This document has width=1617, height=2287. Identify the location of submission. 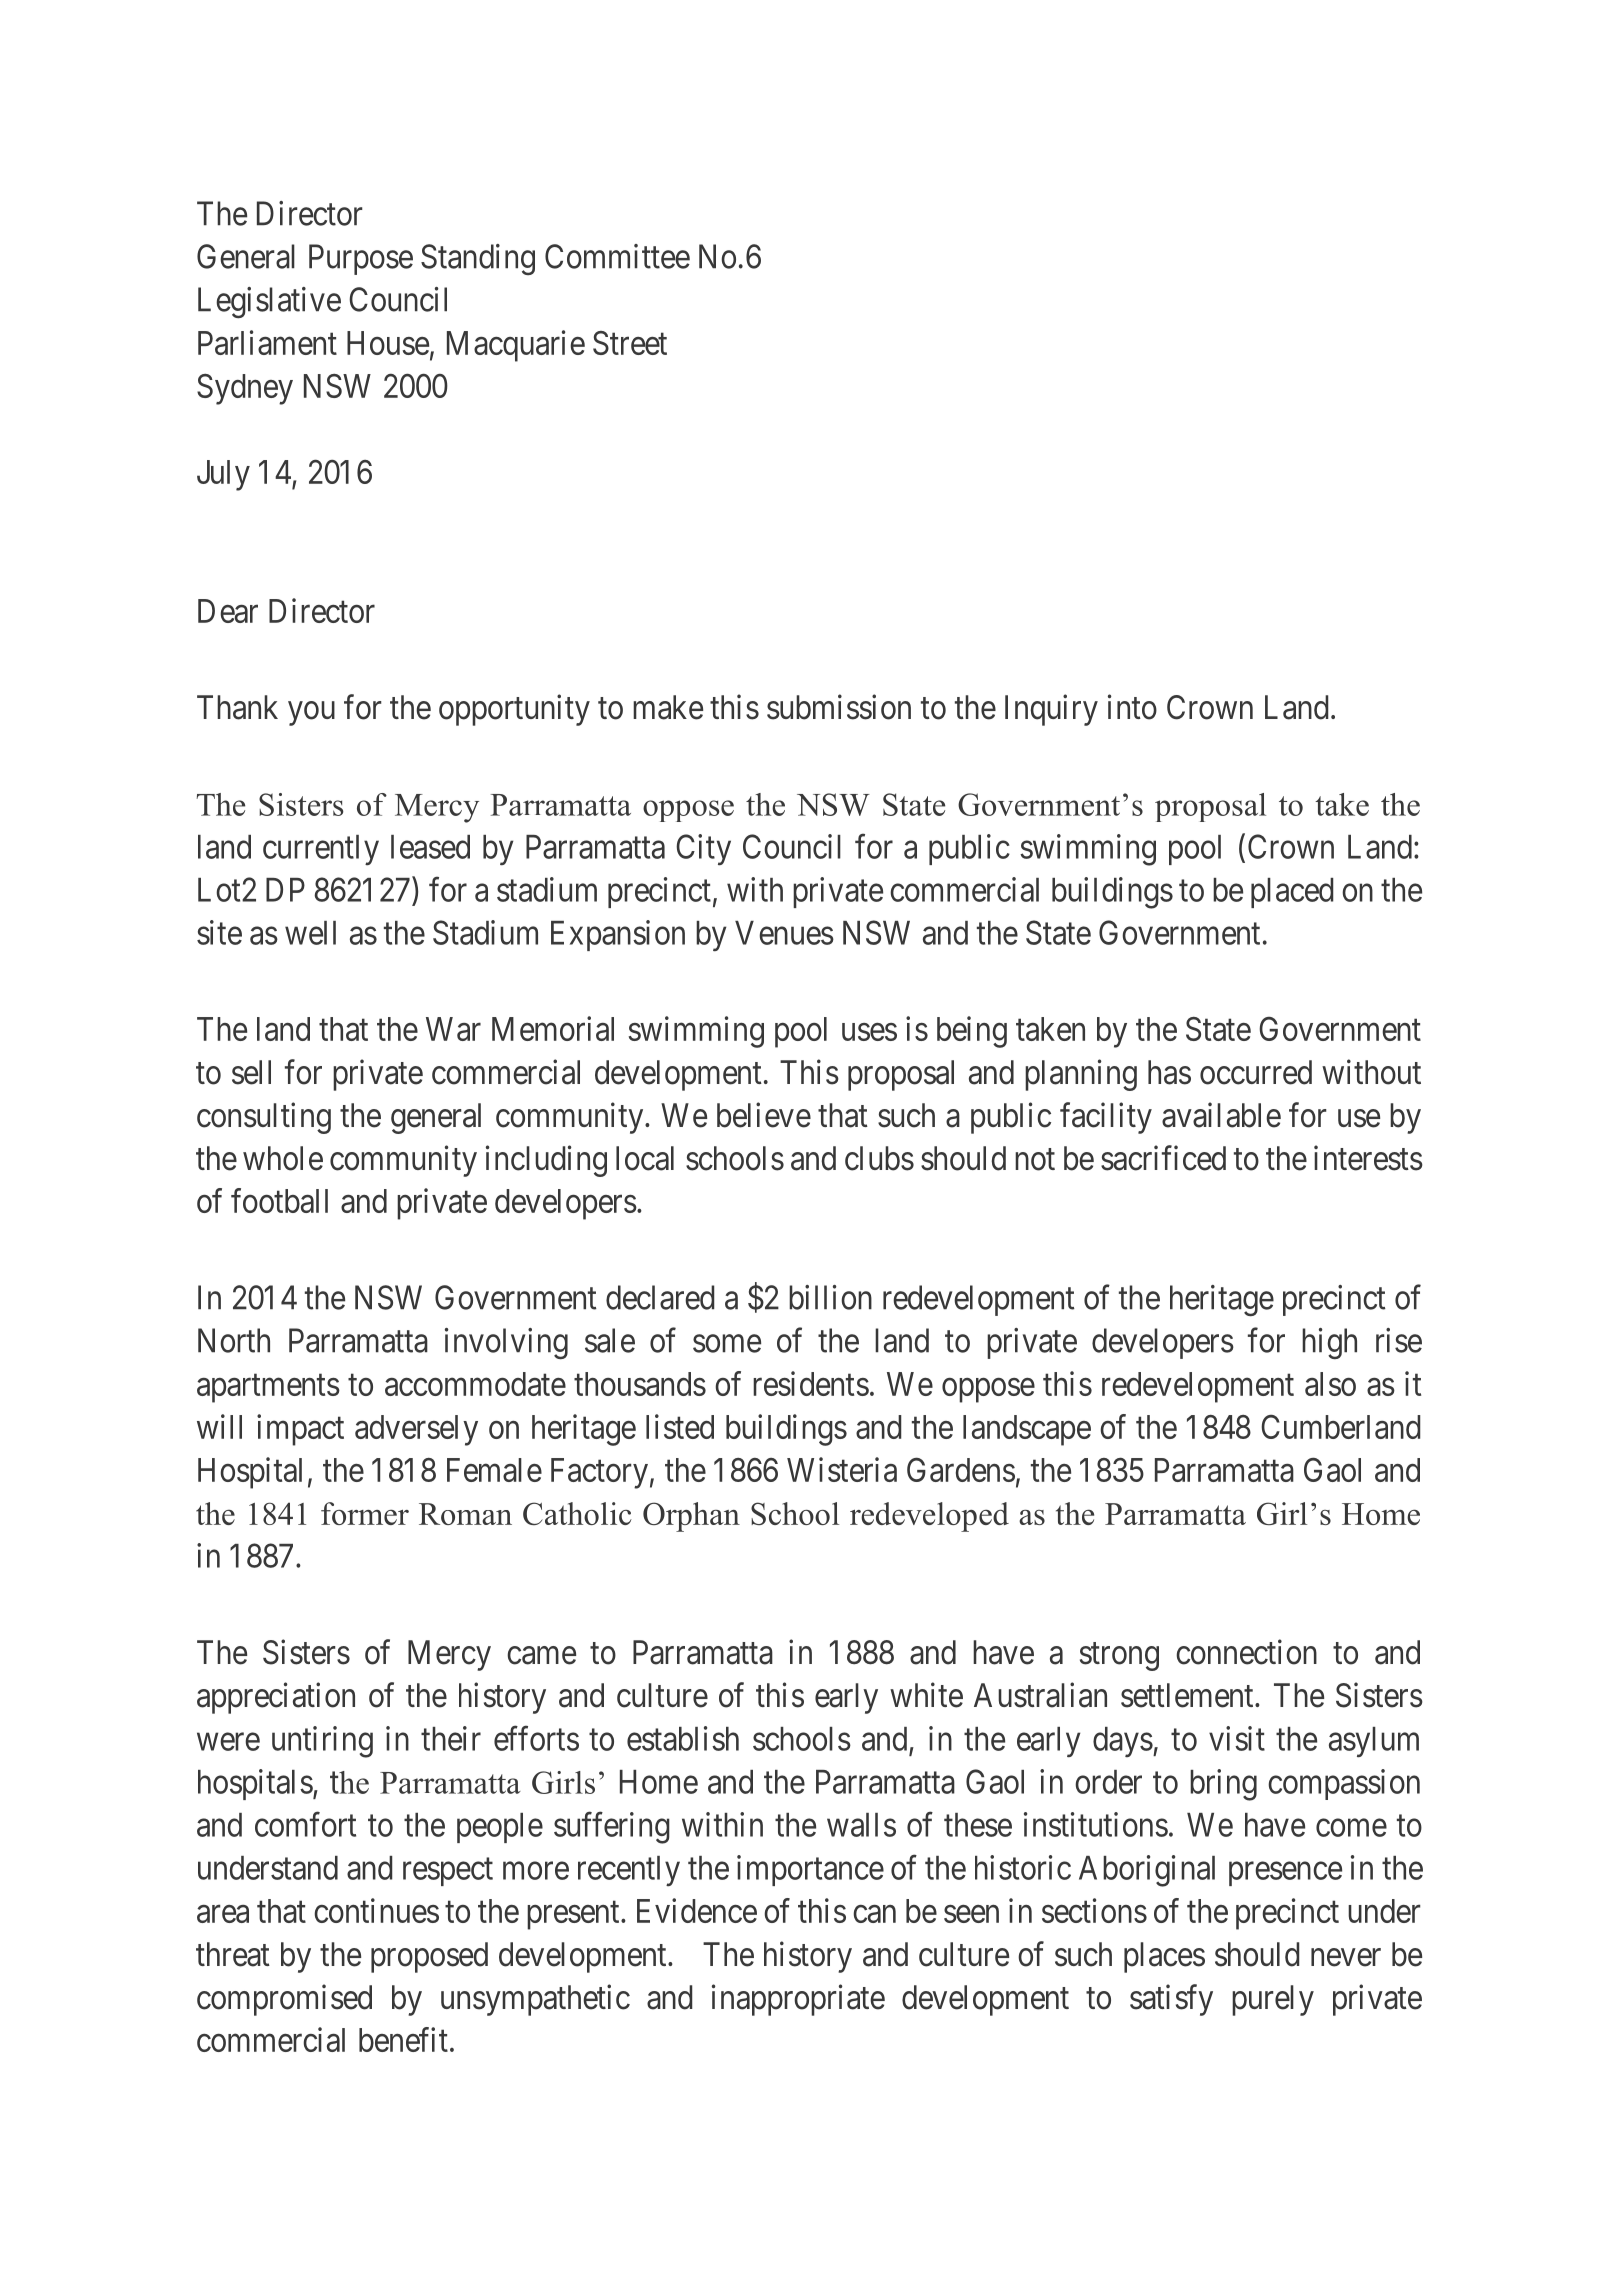
(839, 707).
